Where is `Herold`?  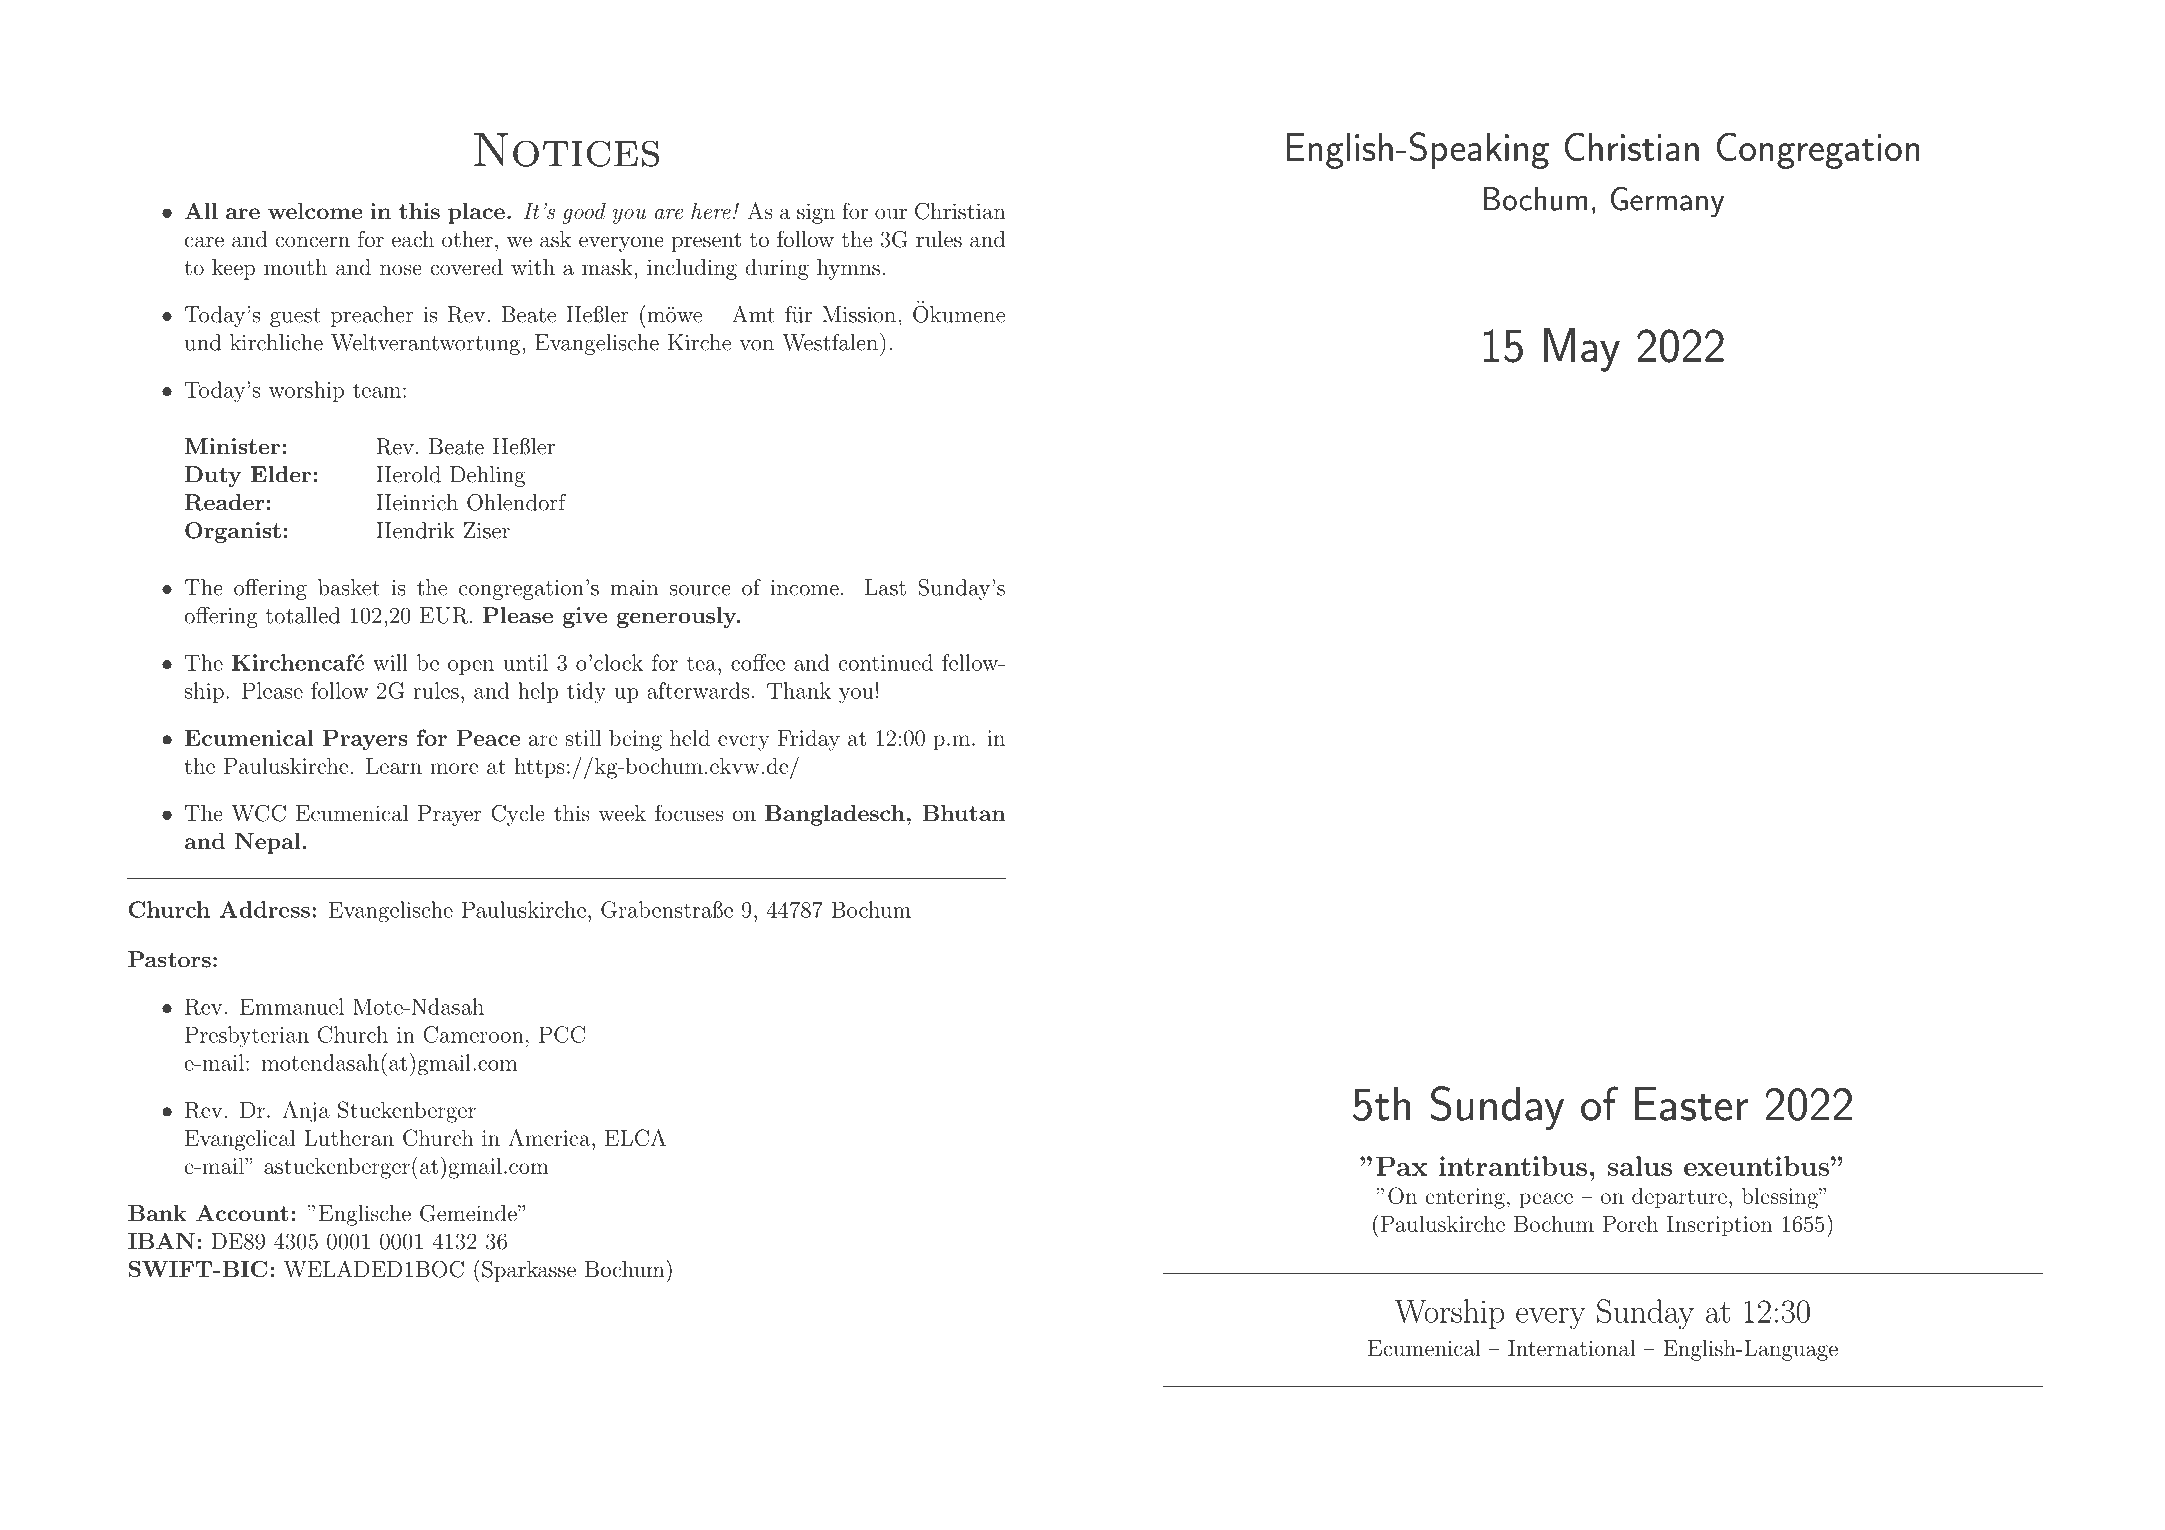 Herold is located at coordinates (408, 474).
